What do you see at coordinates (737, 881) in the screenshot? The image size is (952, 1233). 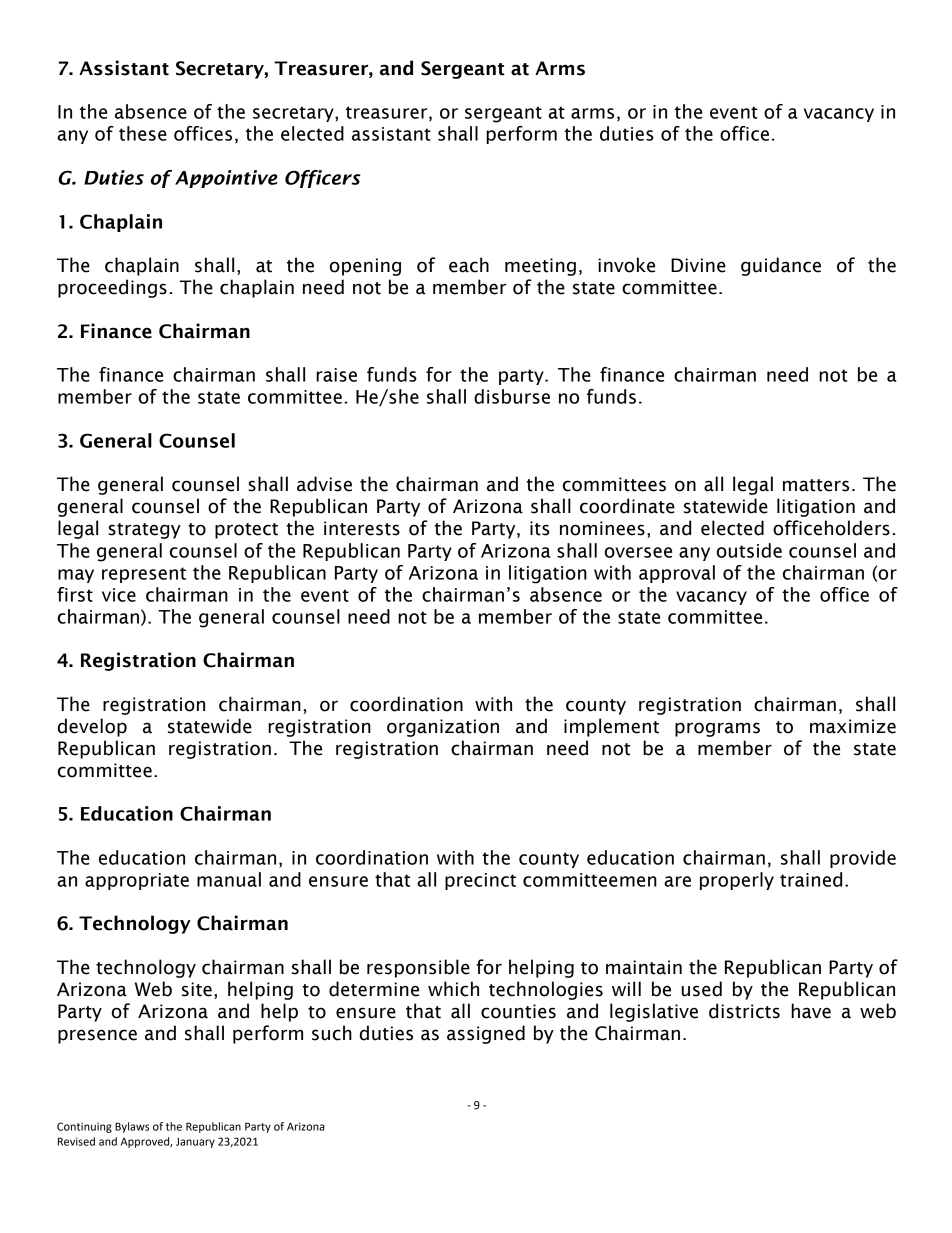 I see `properly` at bounding box center [737, 881].
